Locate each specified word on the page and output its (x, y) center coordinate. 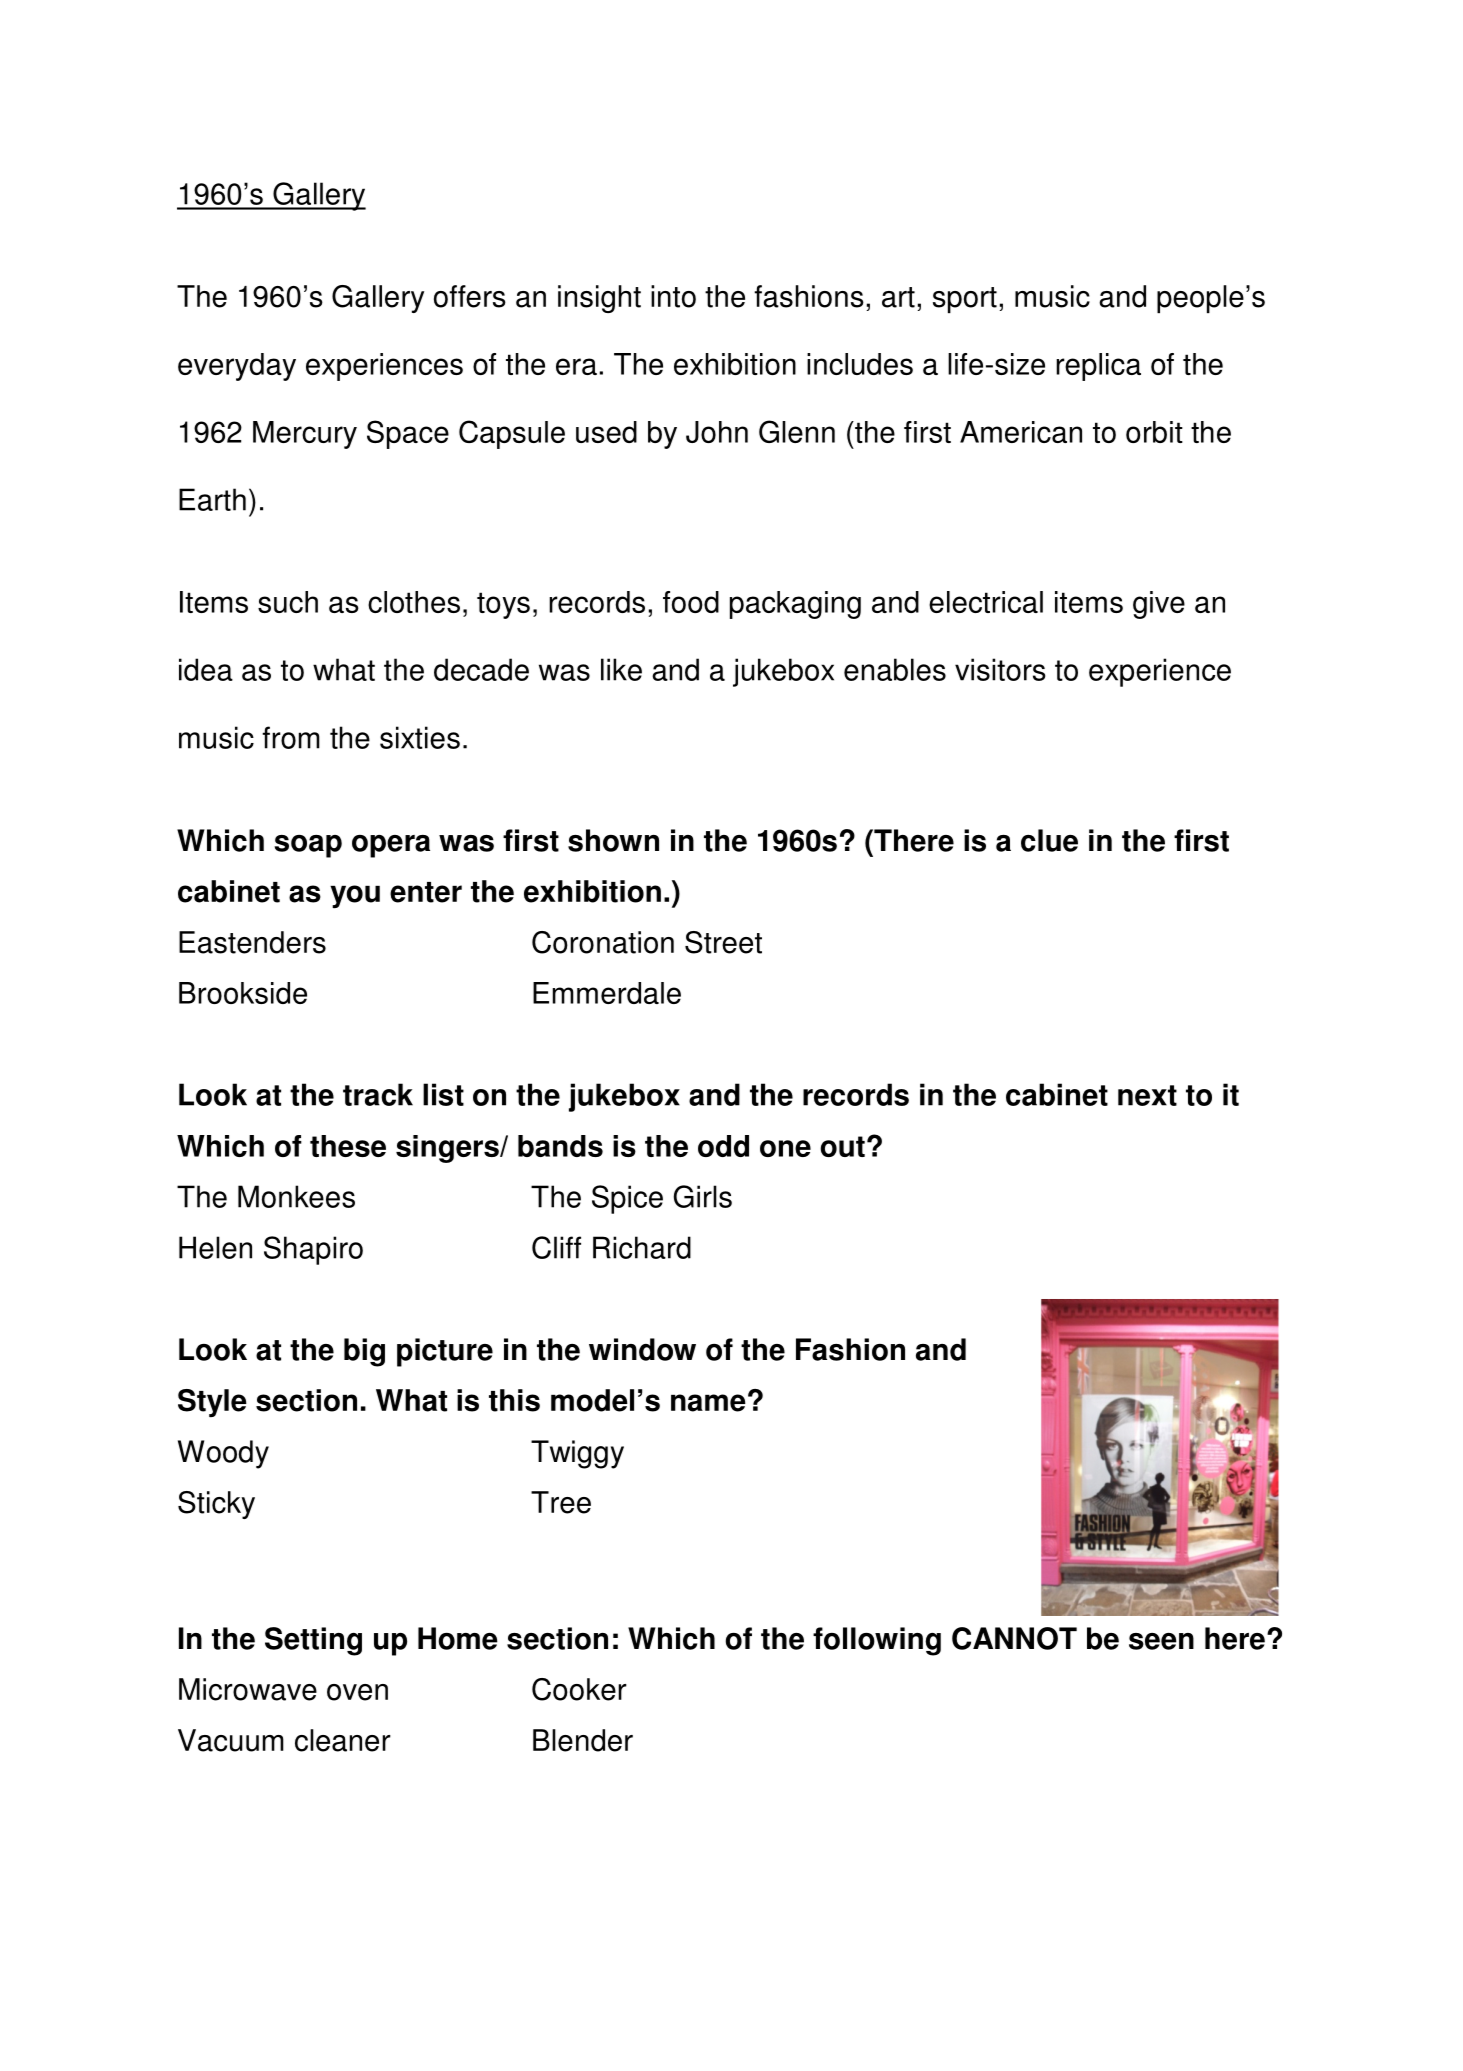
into (673, 296)
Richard (642, 1247)
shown (613, 840)
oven (357, 1692)
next (1147, 1095)
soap (308, 846)
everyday (237, 367)
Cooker (579, 1689)
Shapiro (313, 1250)
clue (1049, 840)
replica (1098, 367)
